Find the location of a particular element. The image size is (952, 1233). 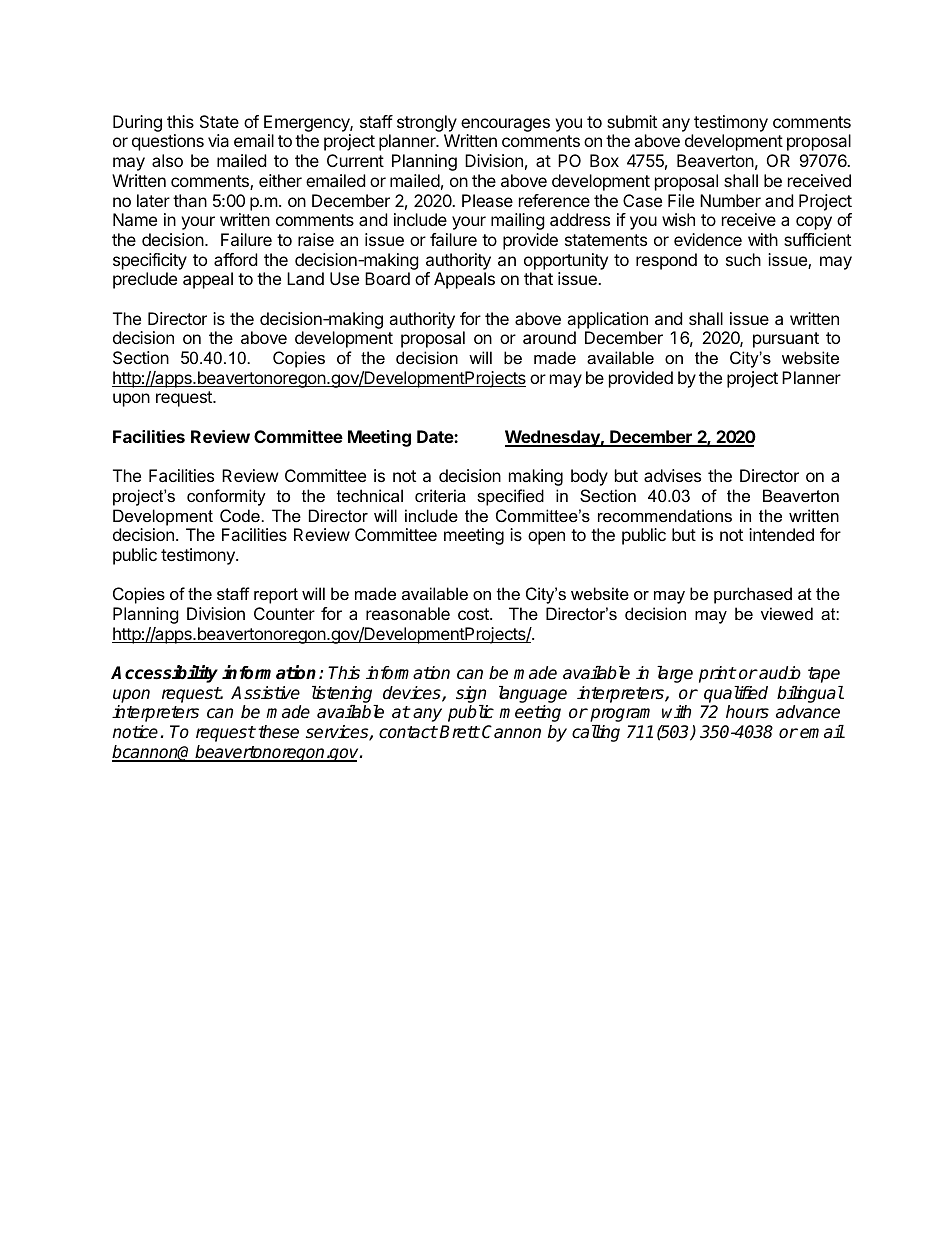

submit is located at coordinates (632, 121).
